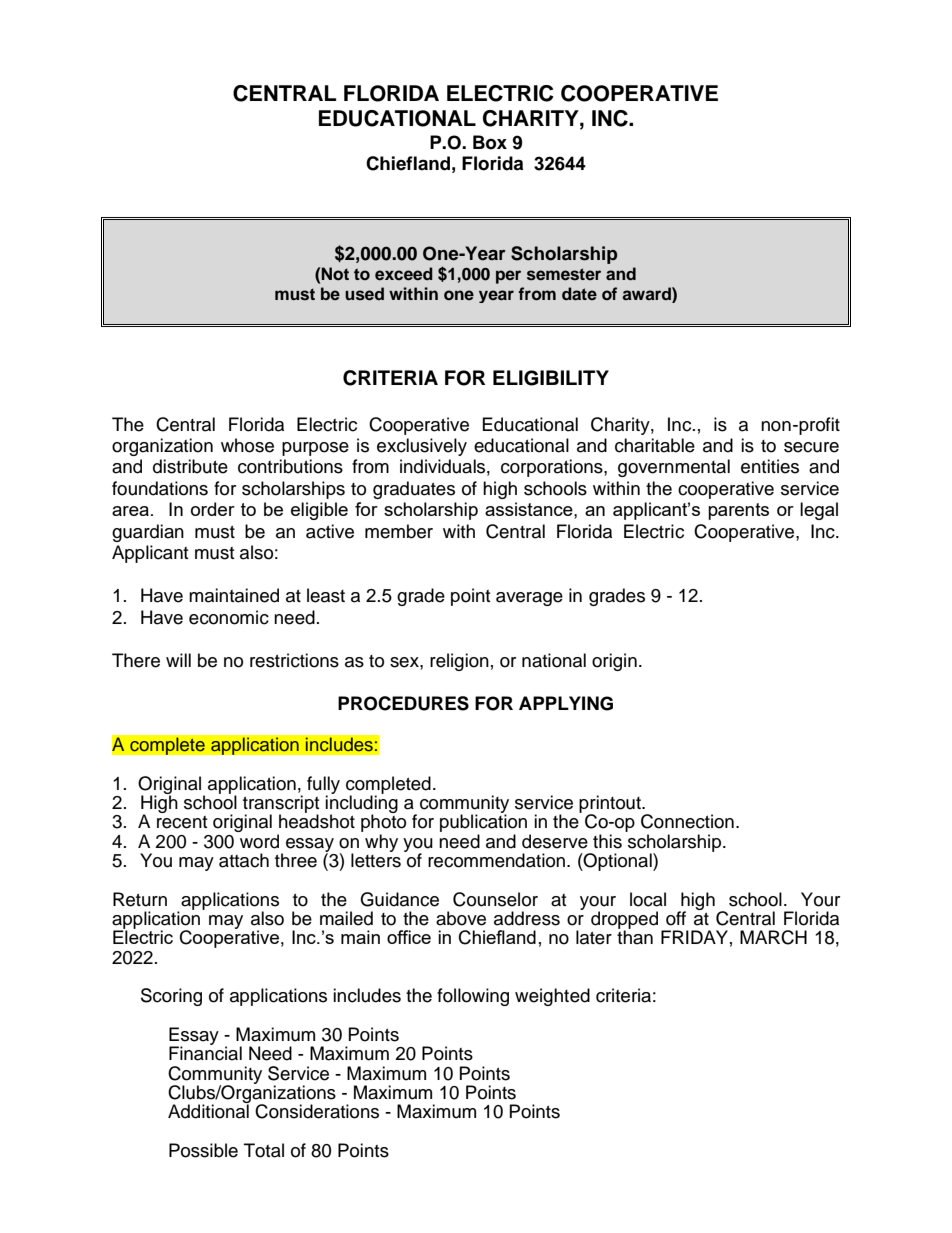 The width and height of the screenshot is (952, 1233). What do you see at coordinates (317, 1111) in the screenshot?
I see `Considerations` at bounding box center [317, 1111].
